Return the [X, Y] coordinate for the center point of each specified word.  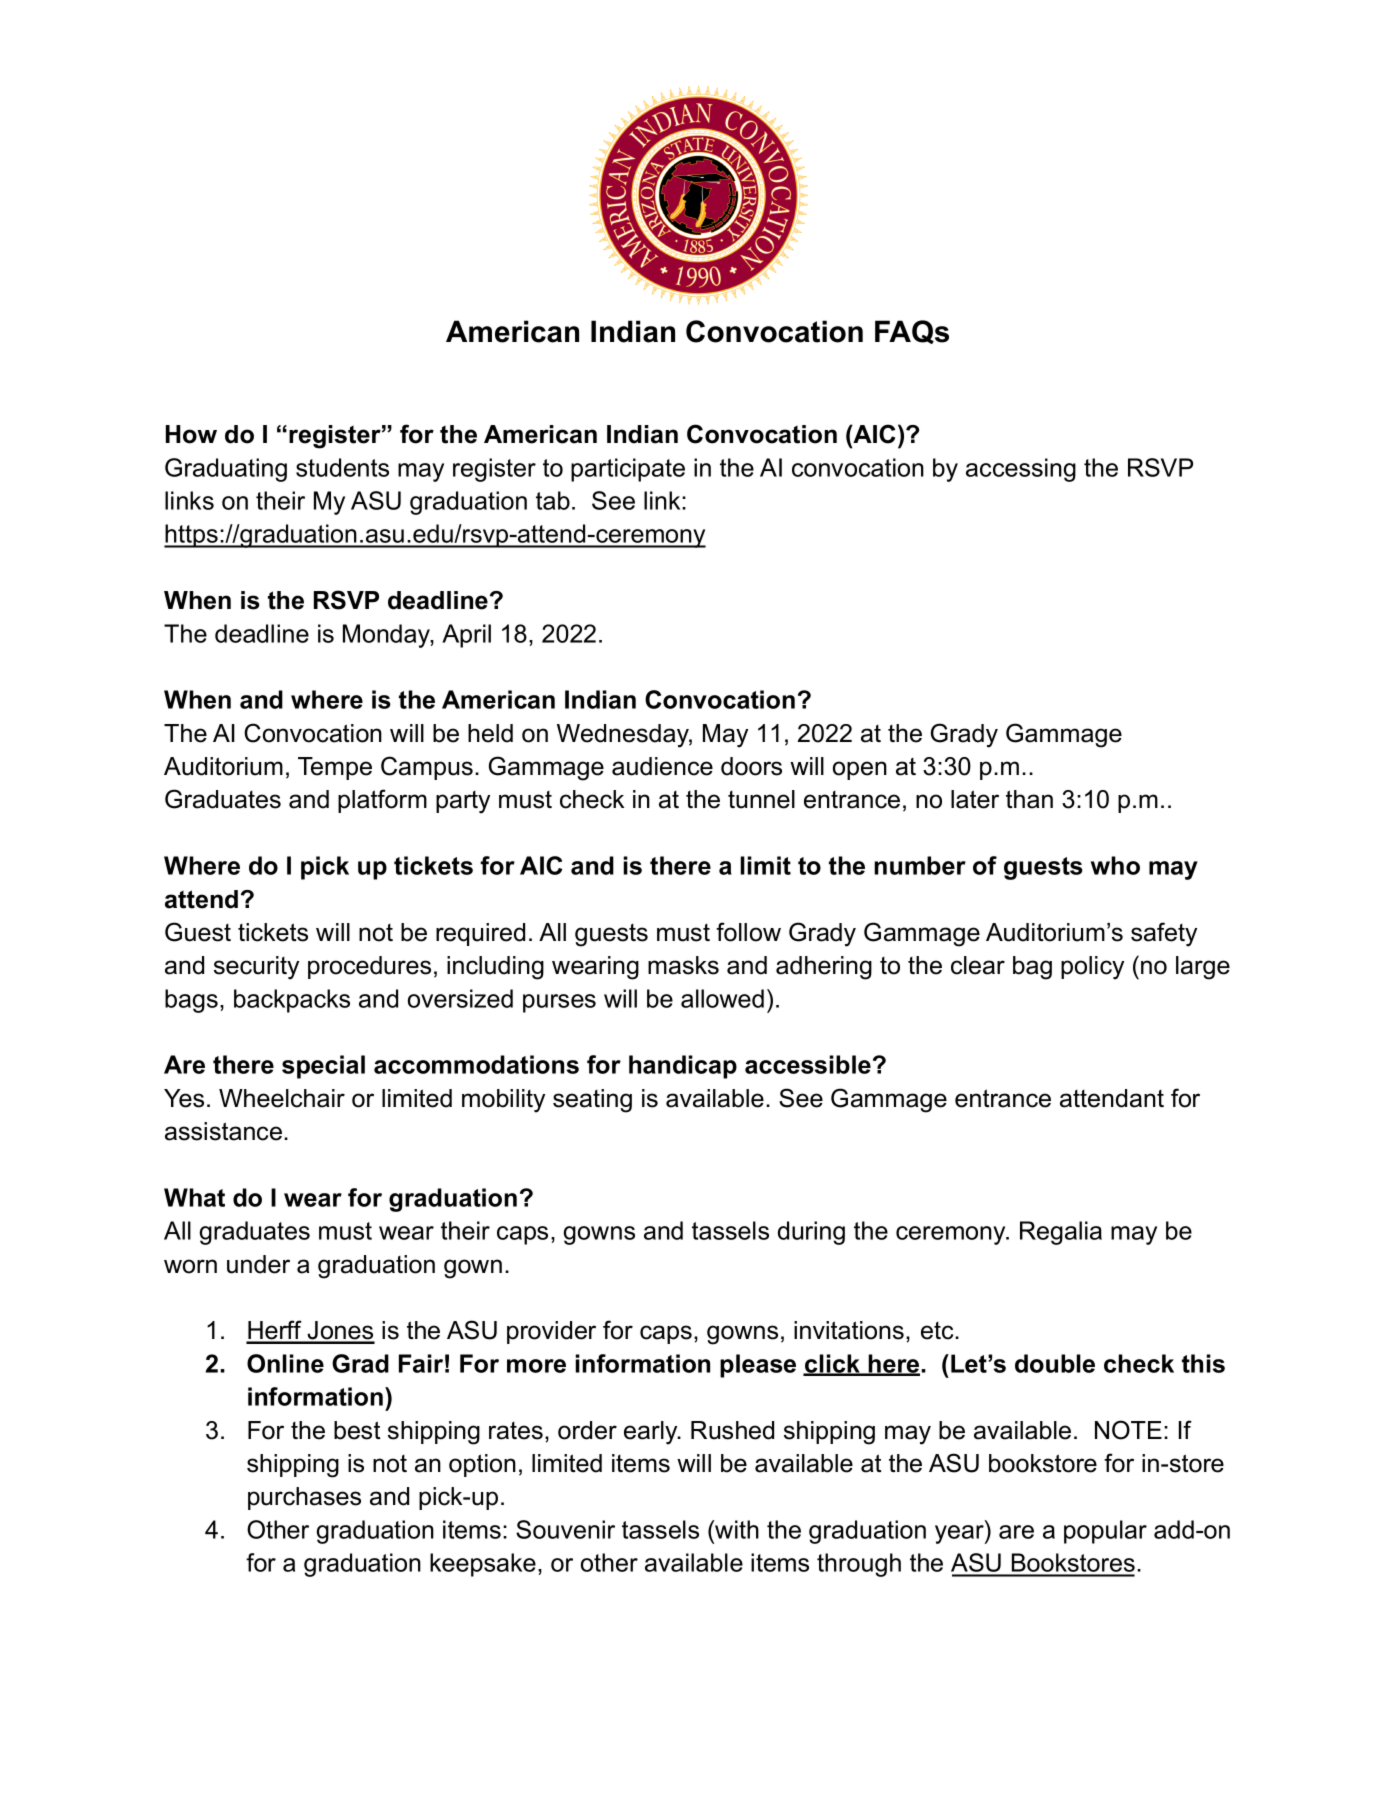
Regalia [1061, 1233]
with [736, 1529]
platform [382, 801]
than [1029, 799]
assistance [223, 1131]
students [342, 467]
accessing [1021, 470]
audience [662, 766]
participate [628, 470]
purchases [304, 1498]
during [811, 1233]
